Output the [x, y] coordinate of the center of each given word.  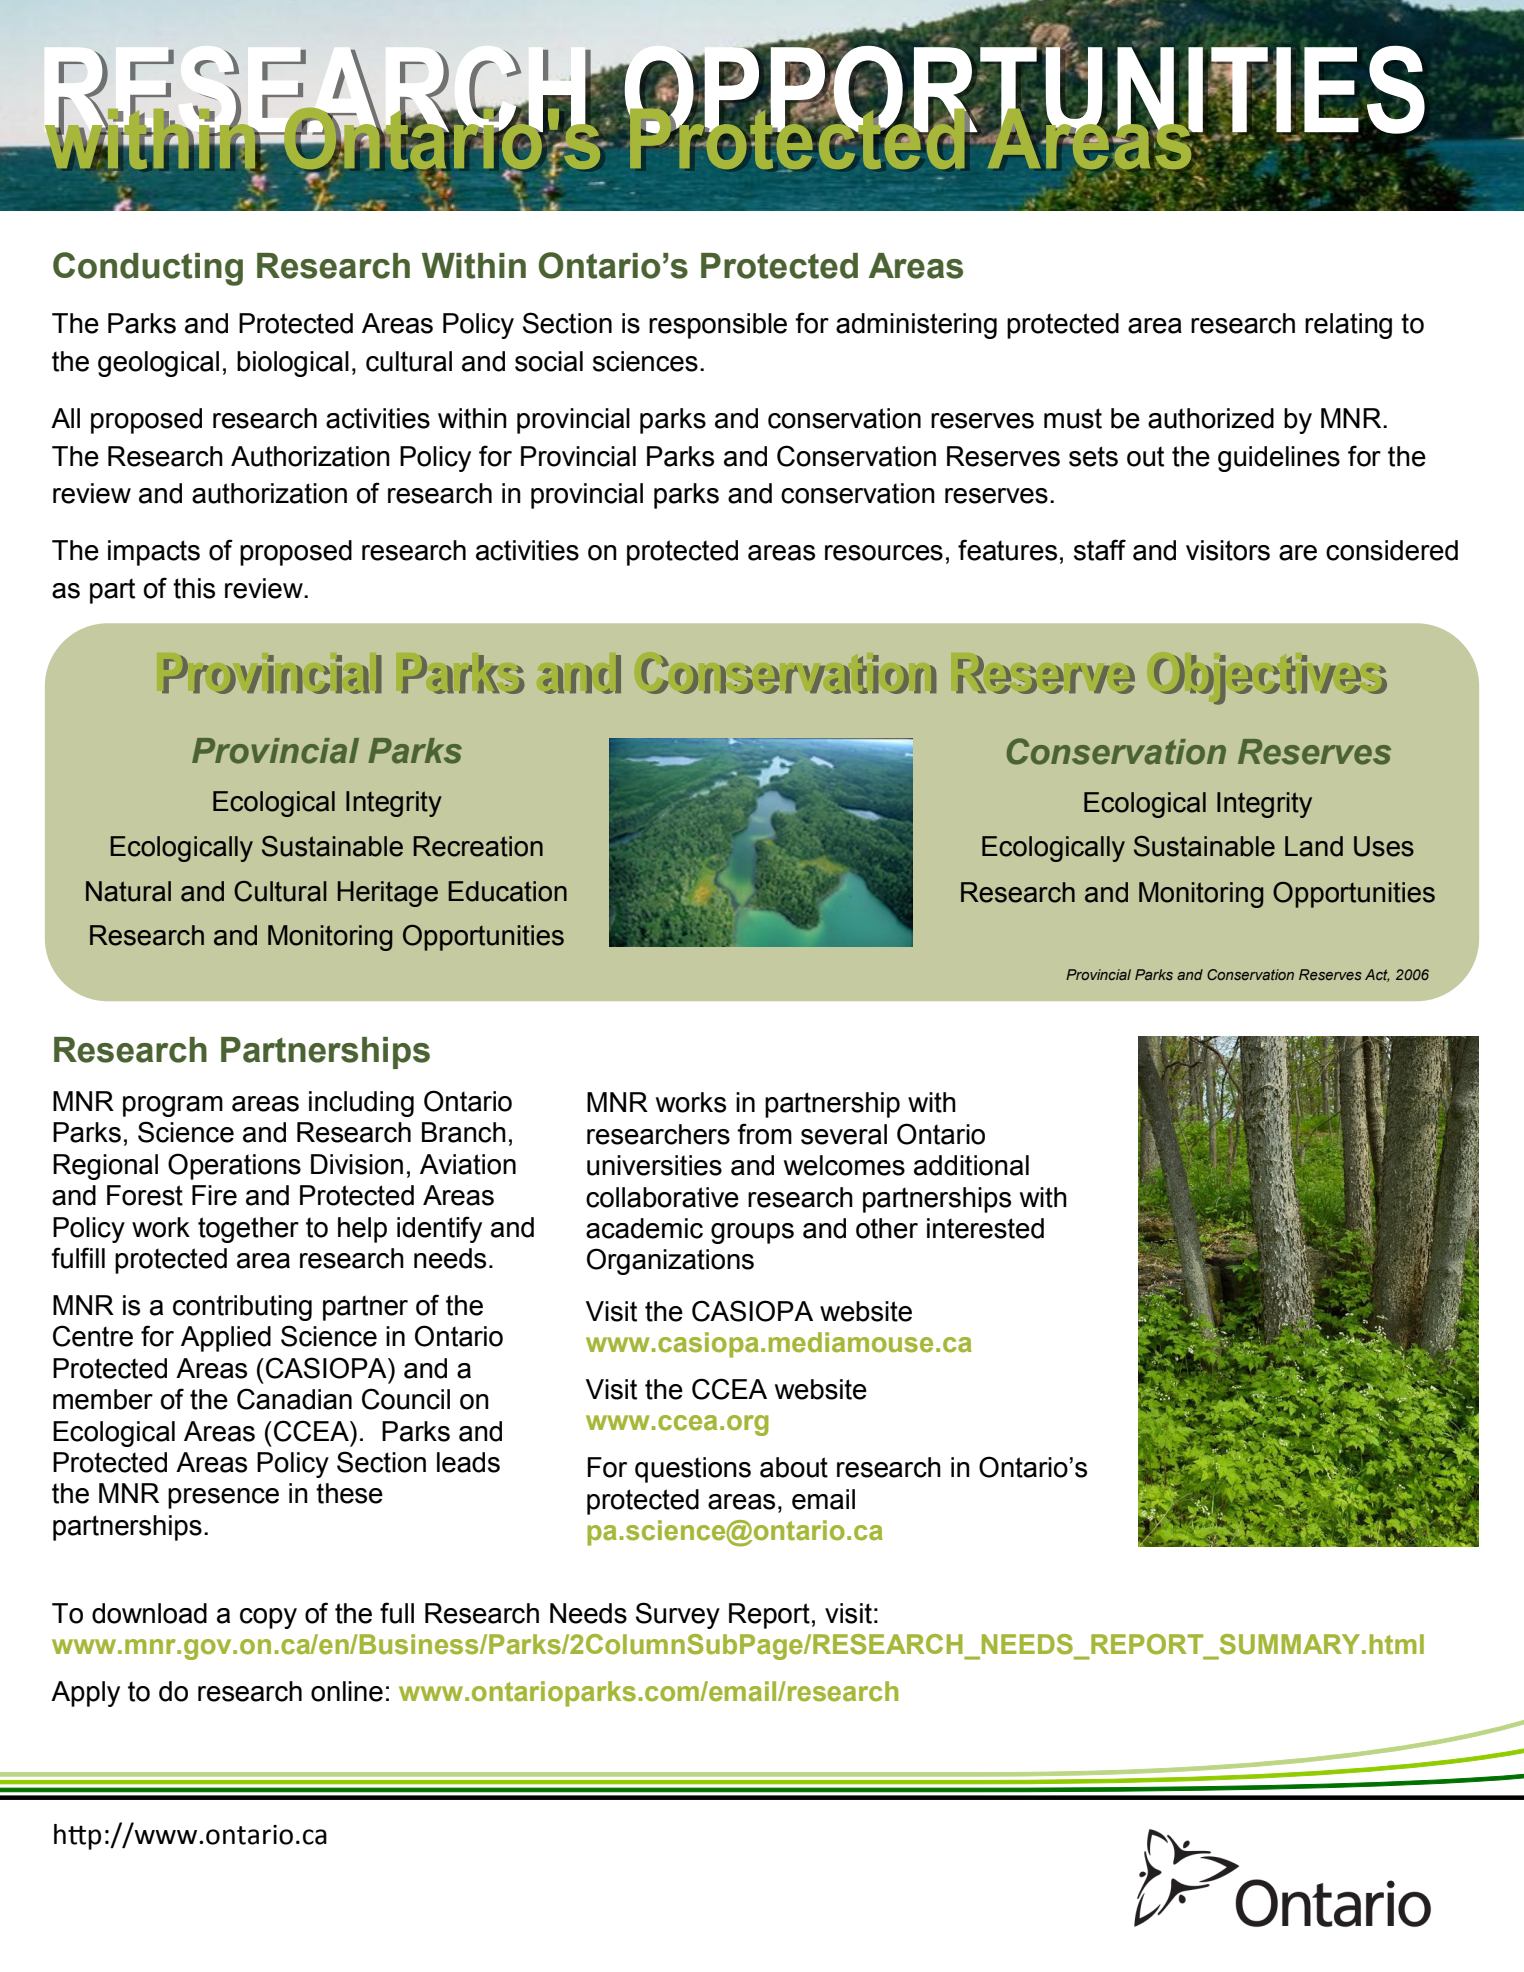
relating [1348, 326]
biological [293, 364]
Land [1314, 846]
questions [693, 1470]
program [173, 1106]
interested [985, 1228]
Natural [128, 891]
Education [507, 891]
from [764, 1134]
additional [971, 1165]
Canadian [294, 1399]
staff [1100, 550]
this [194, 588]
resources [884, 553]
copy [268, 1618]
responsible [718, 326]
